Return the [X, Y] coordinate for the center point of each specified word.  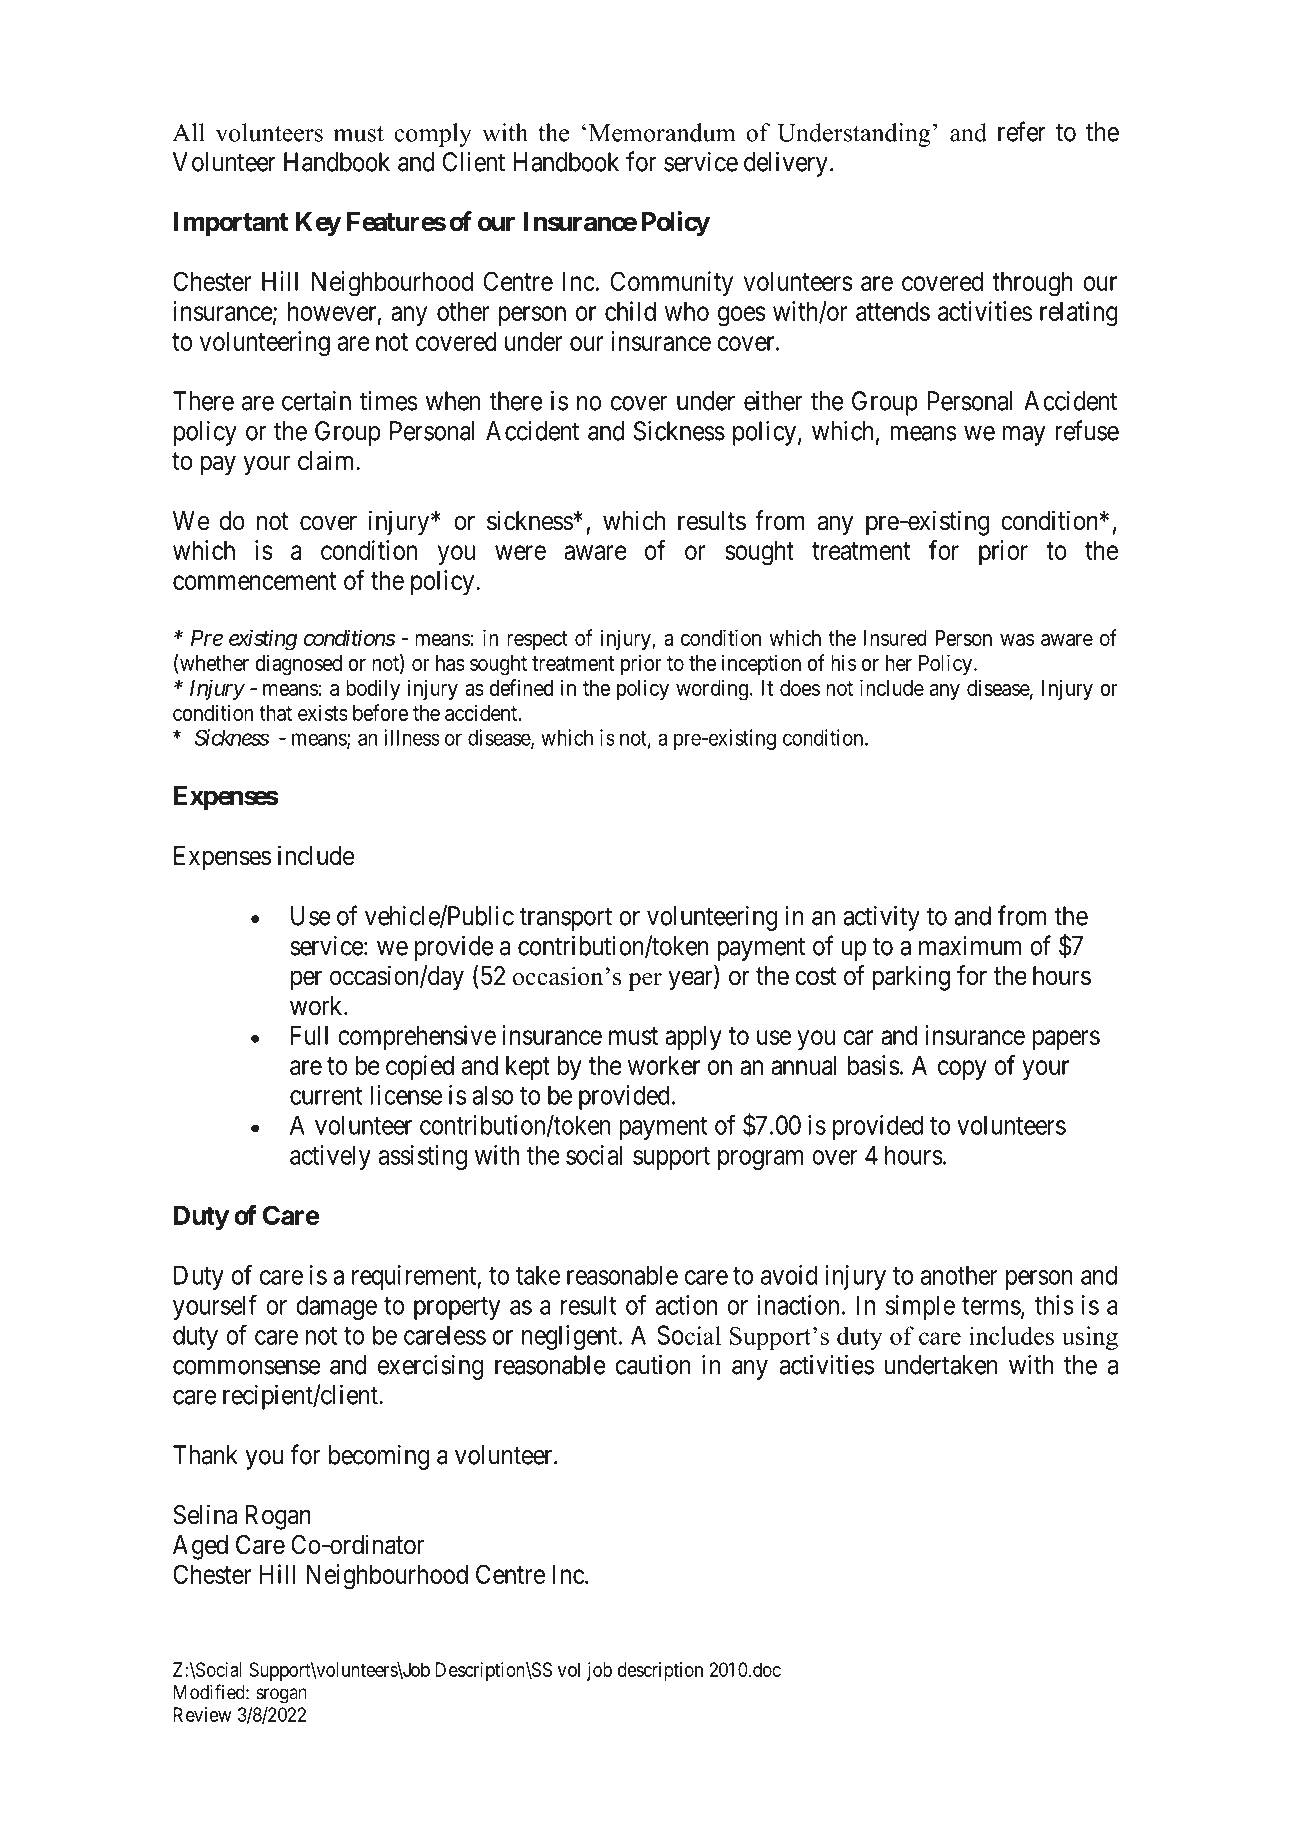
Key [318, 224]
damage [336, 1307]
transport [565, 919]
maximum [970, 946]
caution [652, 1365]
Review [202, 1714]
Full [309, 1035]
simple [920, 1307]
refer [1022, 131]
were [520, 552]
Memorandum [662, 132]
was [1017, 640]
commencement [254, 581]
